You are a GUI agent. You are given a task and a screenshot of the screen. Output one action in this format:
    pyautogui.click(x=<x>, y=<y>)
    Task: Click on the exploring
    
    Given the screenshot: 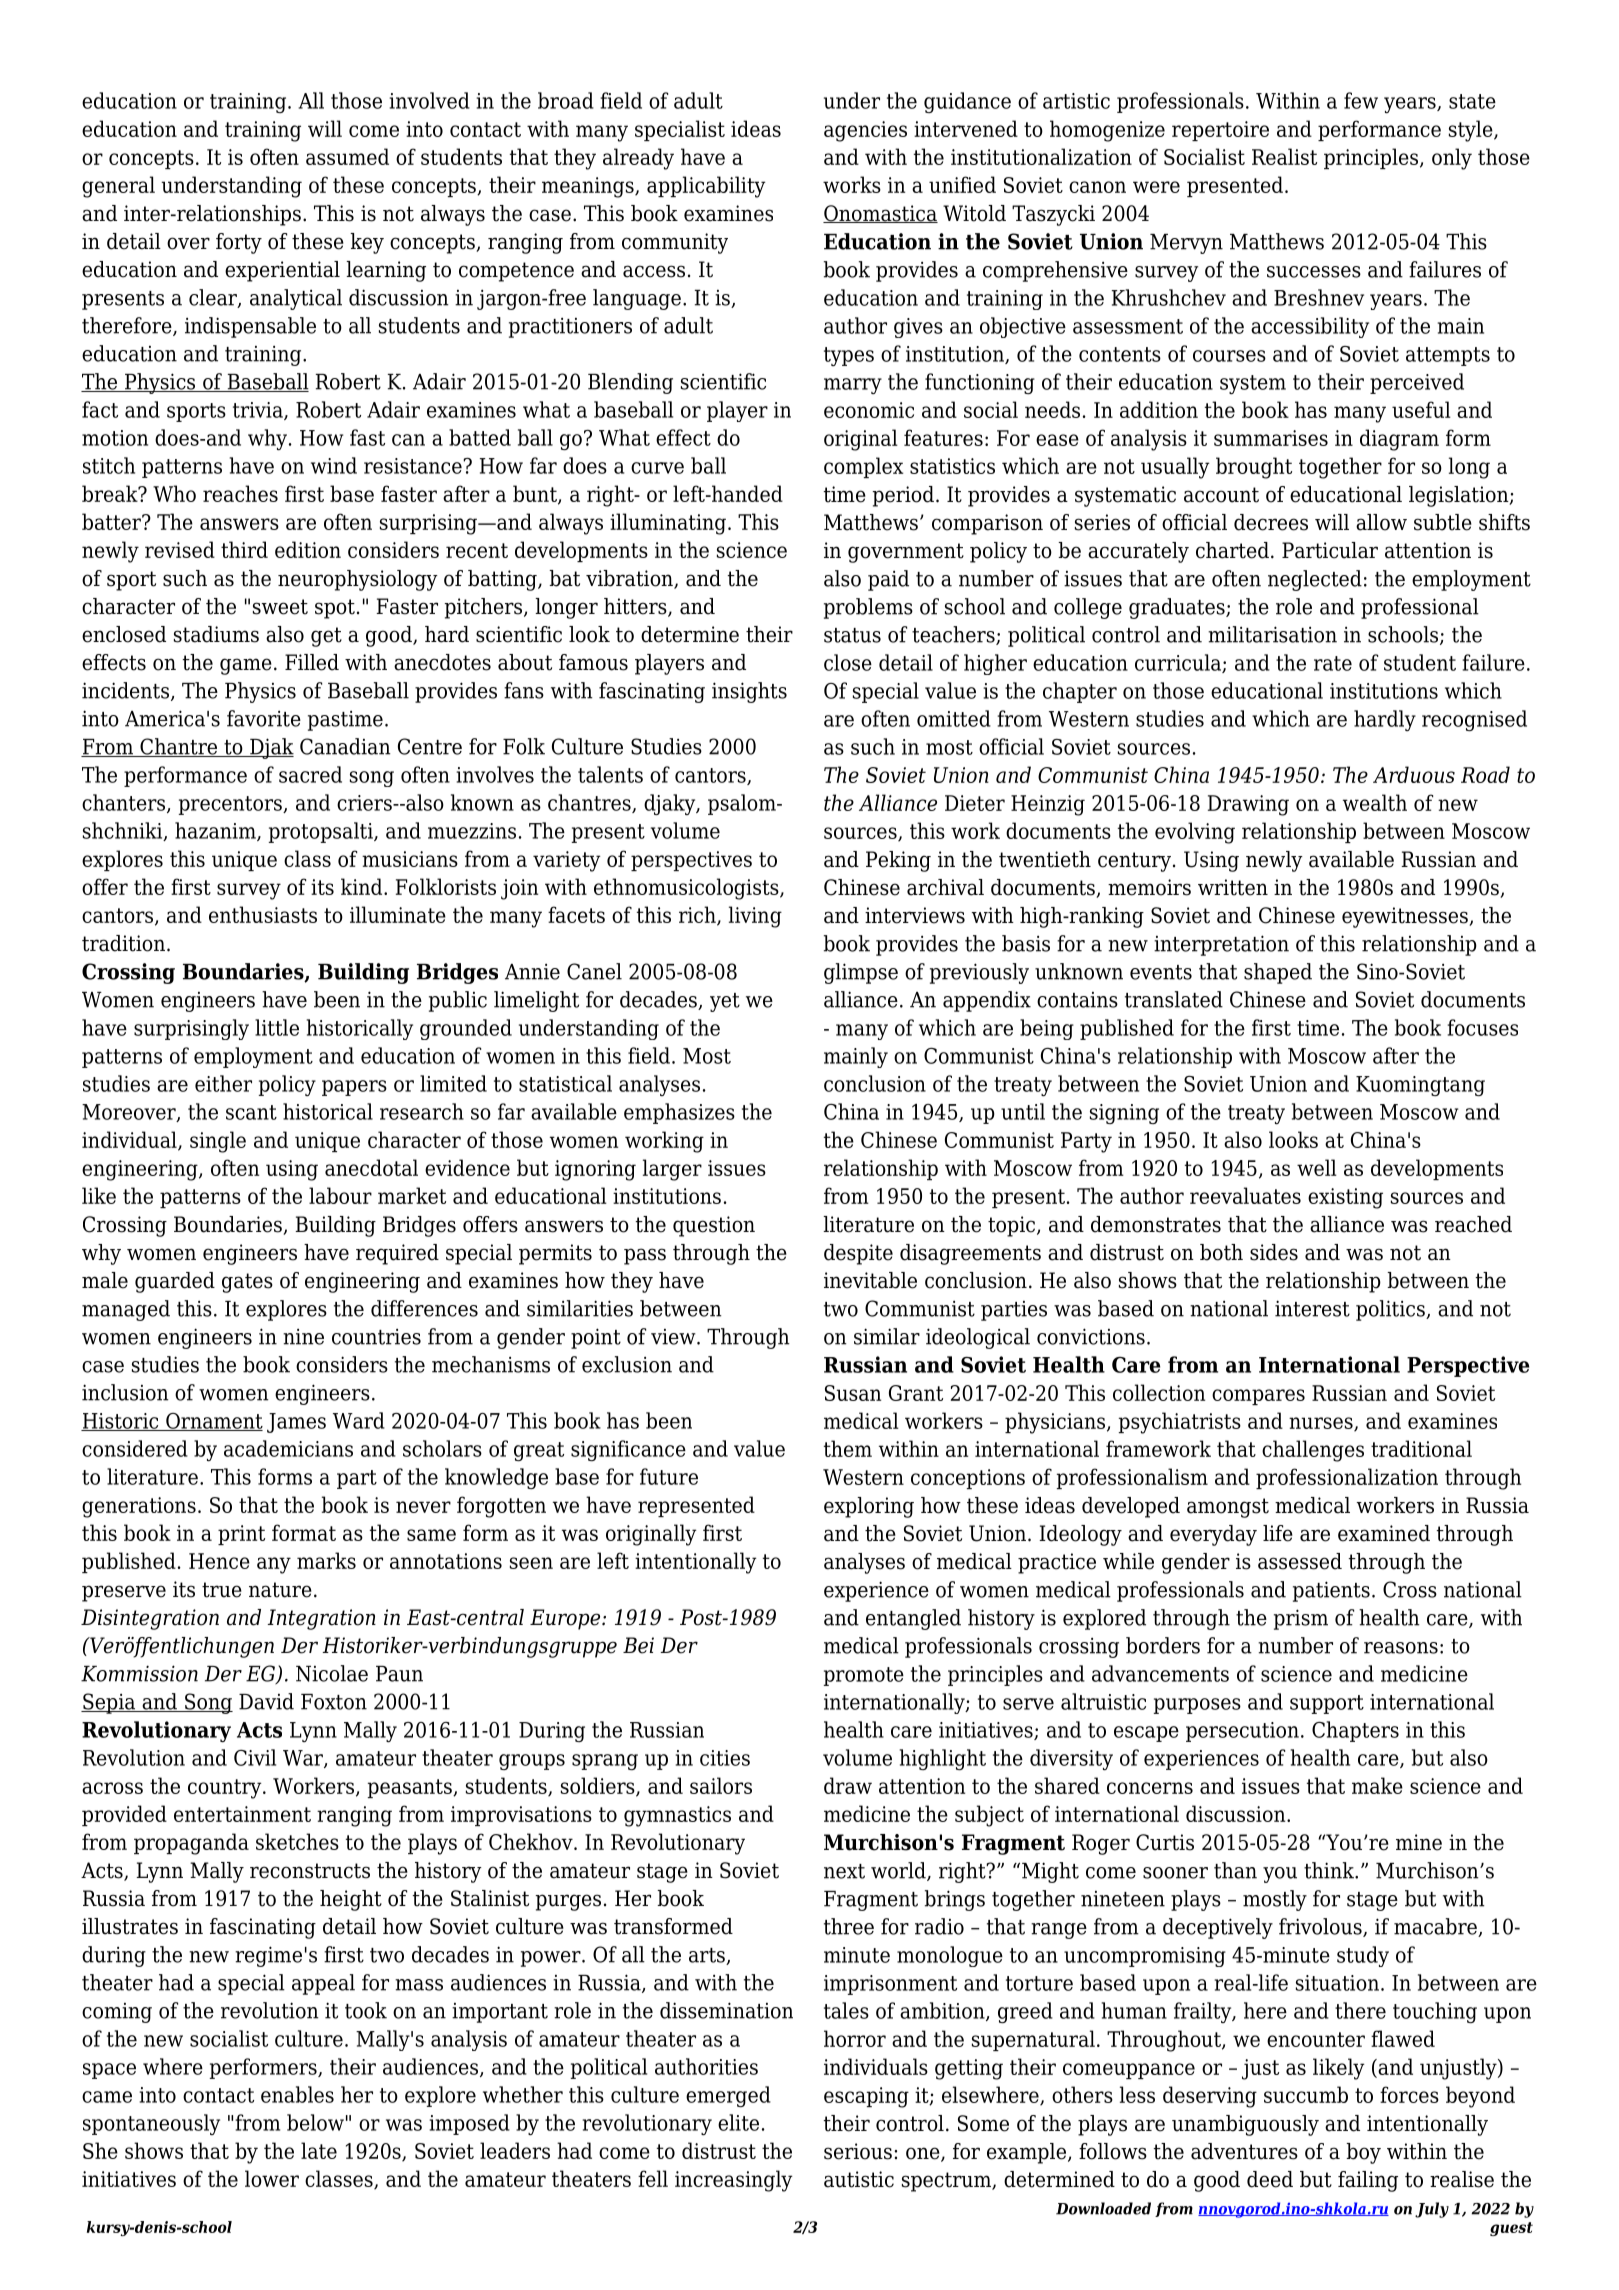 What is the action you would take?
    pyautogui.click(x=869, y=1507)
